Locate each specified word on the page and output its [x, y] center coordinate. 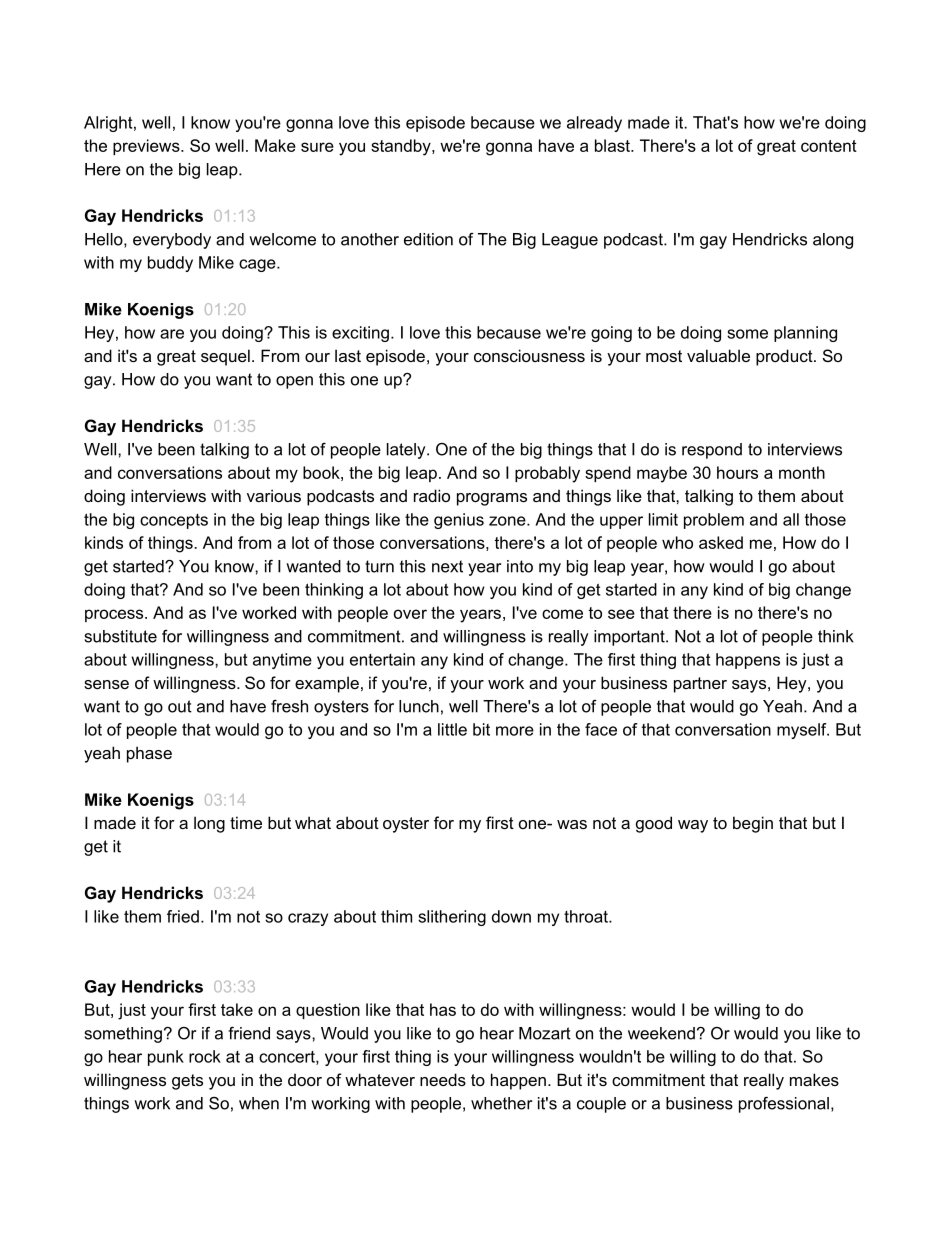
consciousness [529, 355]
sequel [225, 357]
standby [402, 147]
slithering [452, 918]
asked [721, 542]
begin [753, 824]
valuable [718, 355]
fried [183, 916]
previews [147, 147]
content [829, 146]
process [115, 615]
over [410, 614]
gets [187, 1082]
